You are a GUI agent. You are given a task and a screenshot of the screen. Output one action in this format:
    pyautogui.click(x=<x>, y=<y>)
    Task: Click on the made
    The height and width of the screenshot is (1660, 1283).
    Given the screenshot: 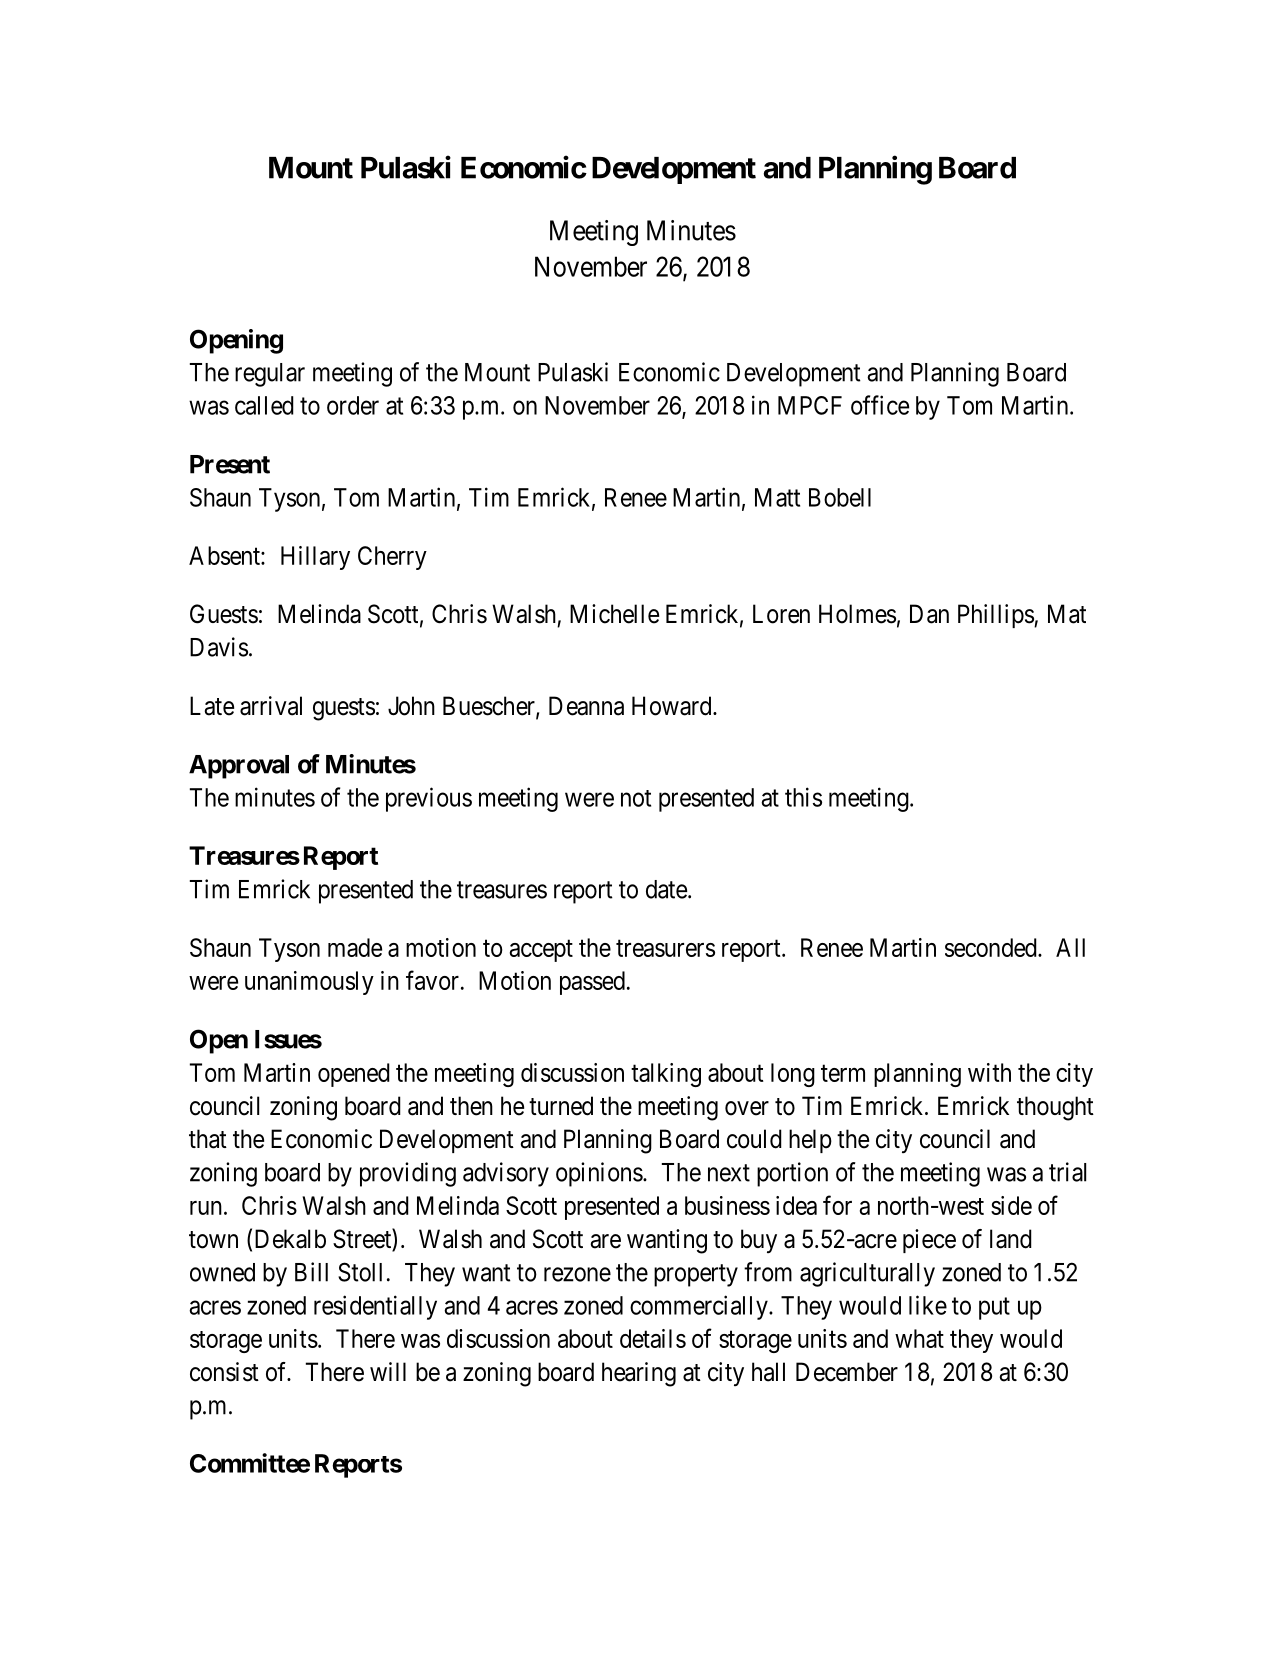 What is the action you would take?
    pyautogui.click(x=355, y=947)
